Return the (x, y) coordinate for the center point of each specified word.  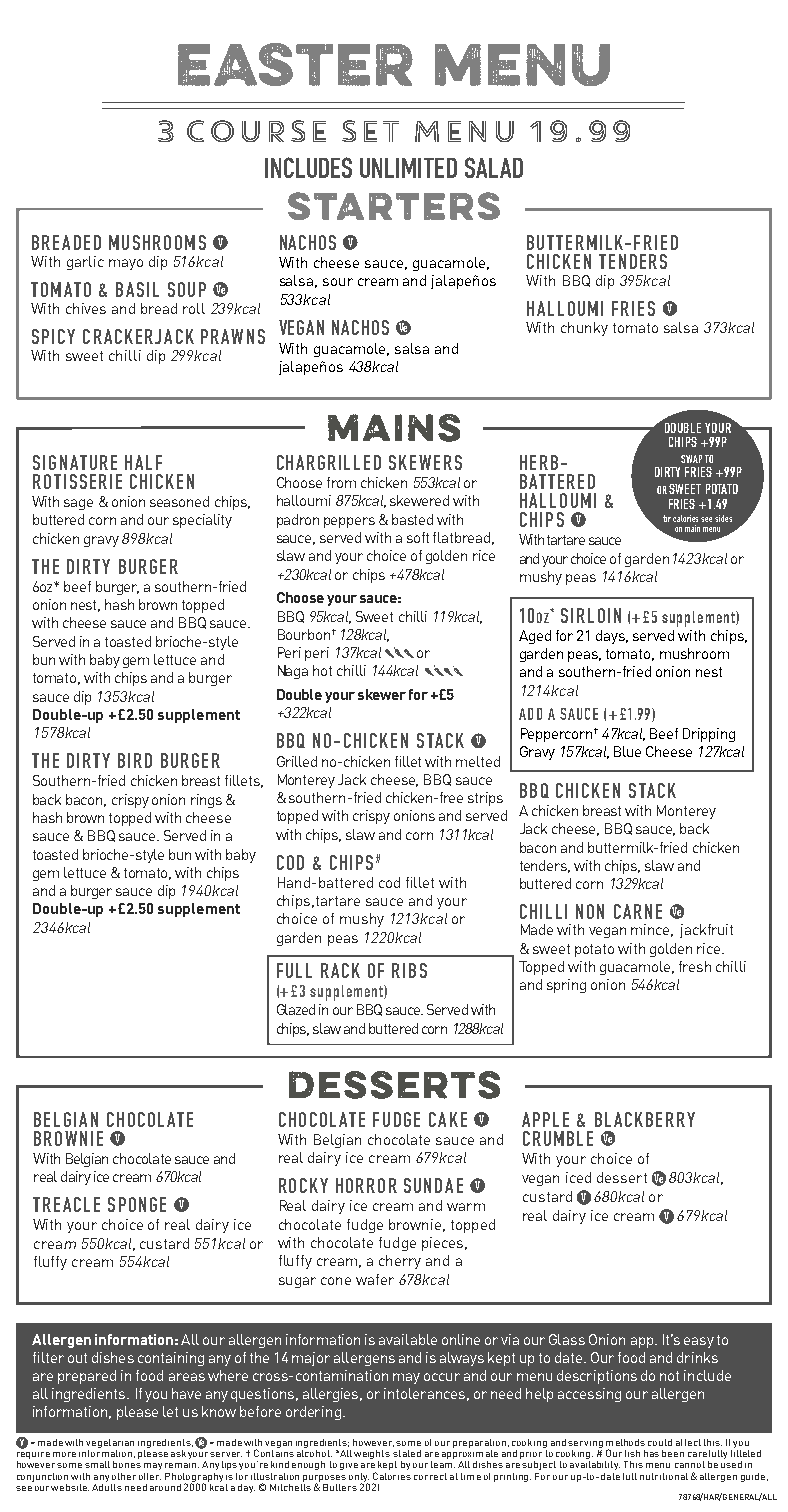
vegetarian (110, 1443)
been (673, 1453)
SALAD (494, 167)
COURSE (256, 131)
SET (370, 131)
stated (407, 1453)
